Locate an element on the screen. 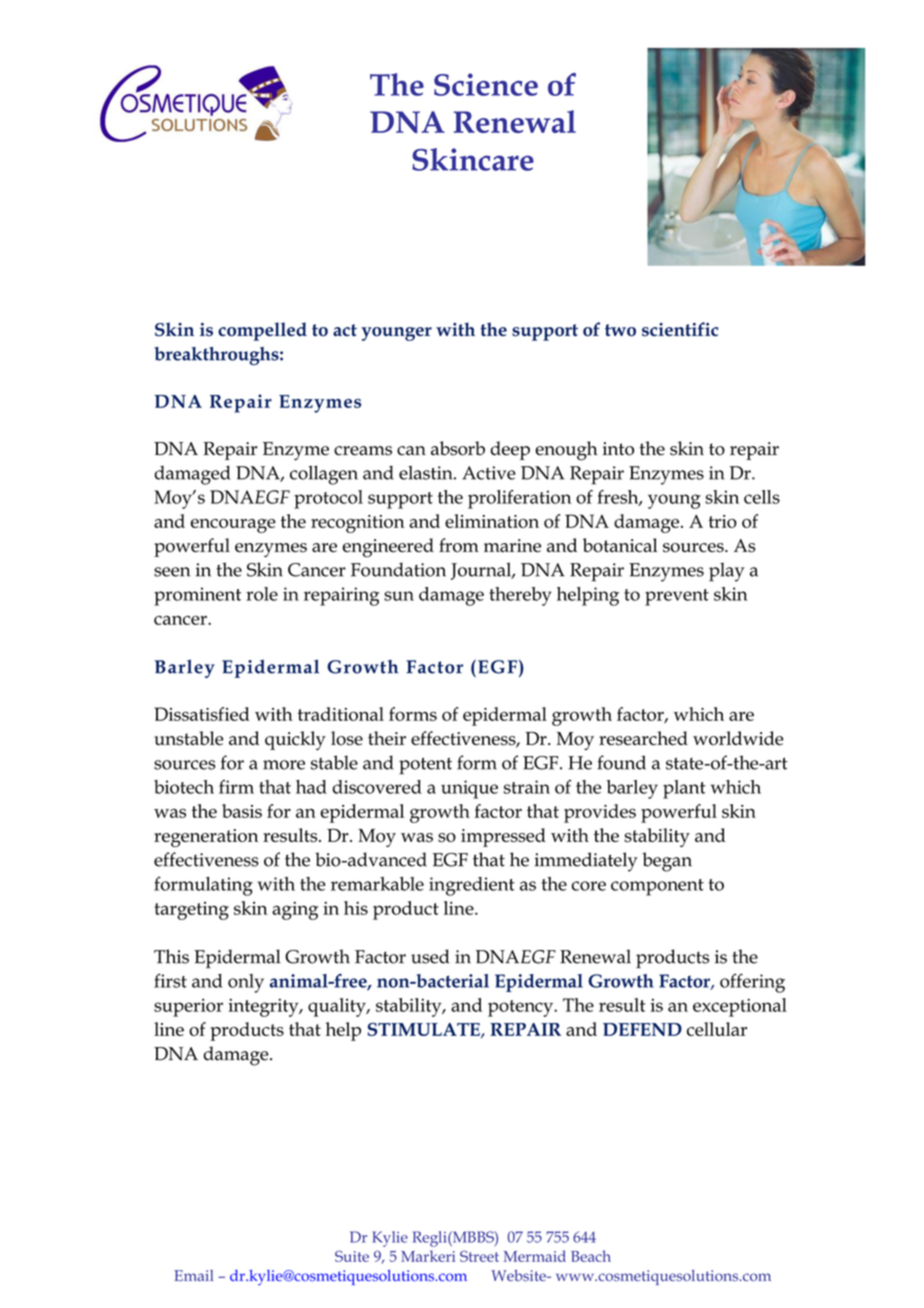 This screenshot has width=924, height=1308. absorb is located at coordinates (458, 448).
